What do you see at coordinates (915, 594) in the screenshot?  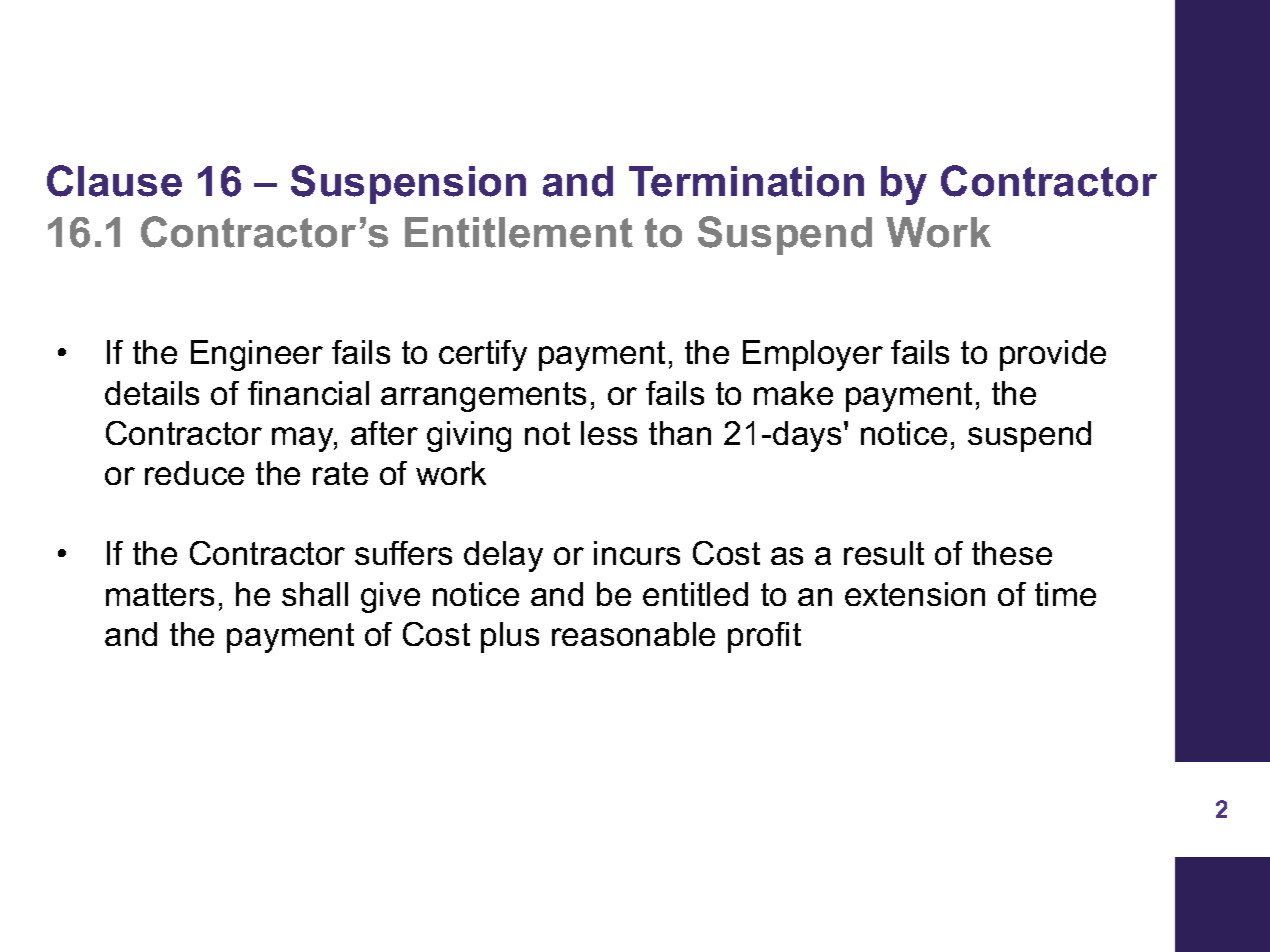 I see `extension` at bounding box center [915, 594].
